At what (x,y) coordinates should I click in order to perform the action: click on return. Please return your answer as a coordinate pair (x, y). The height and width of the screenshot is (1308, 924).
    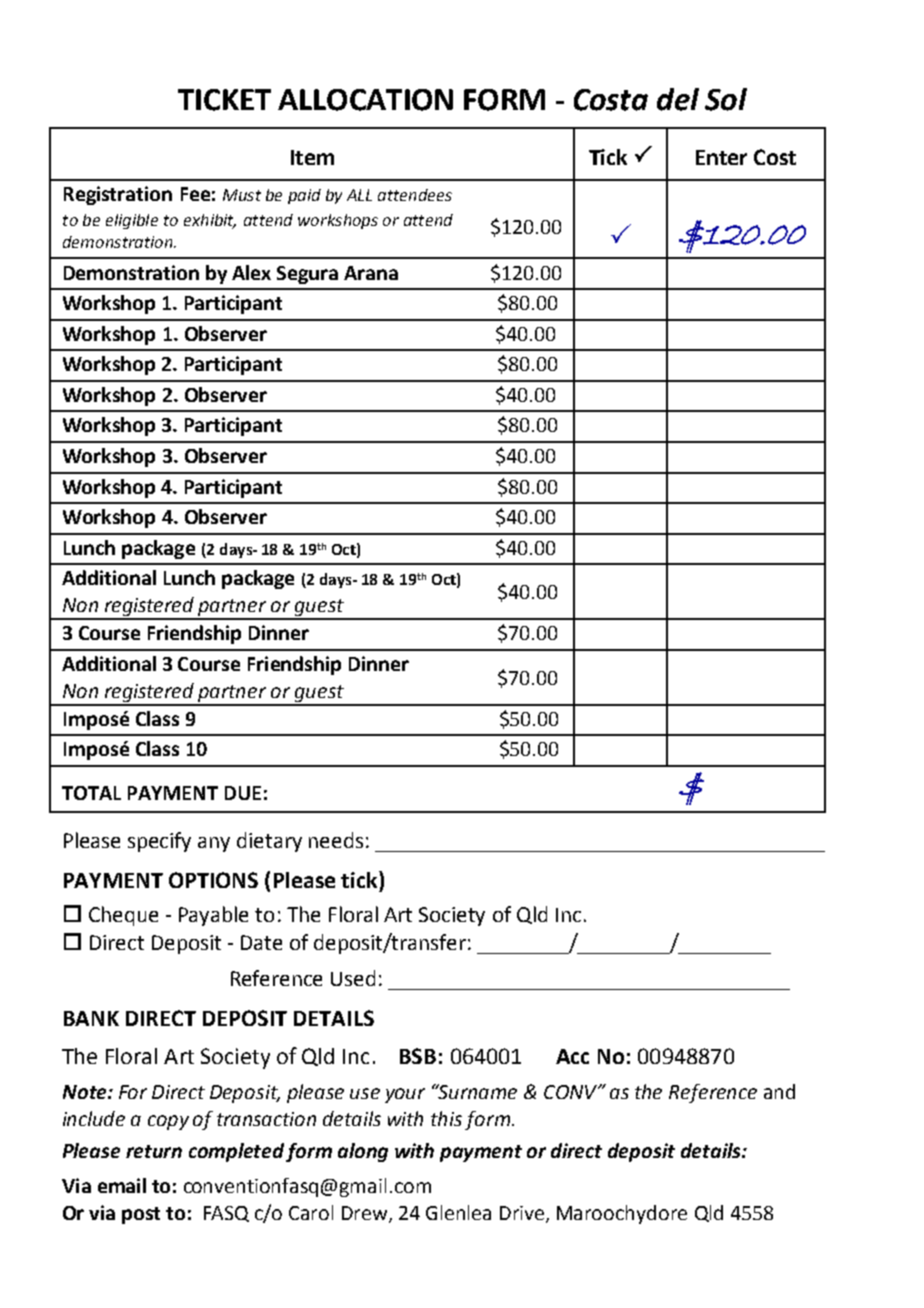
    Looking at the image, I should click on (154, 1151).
